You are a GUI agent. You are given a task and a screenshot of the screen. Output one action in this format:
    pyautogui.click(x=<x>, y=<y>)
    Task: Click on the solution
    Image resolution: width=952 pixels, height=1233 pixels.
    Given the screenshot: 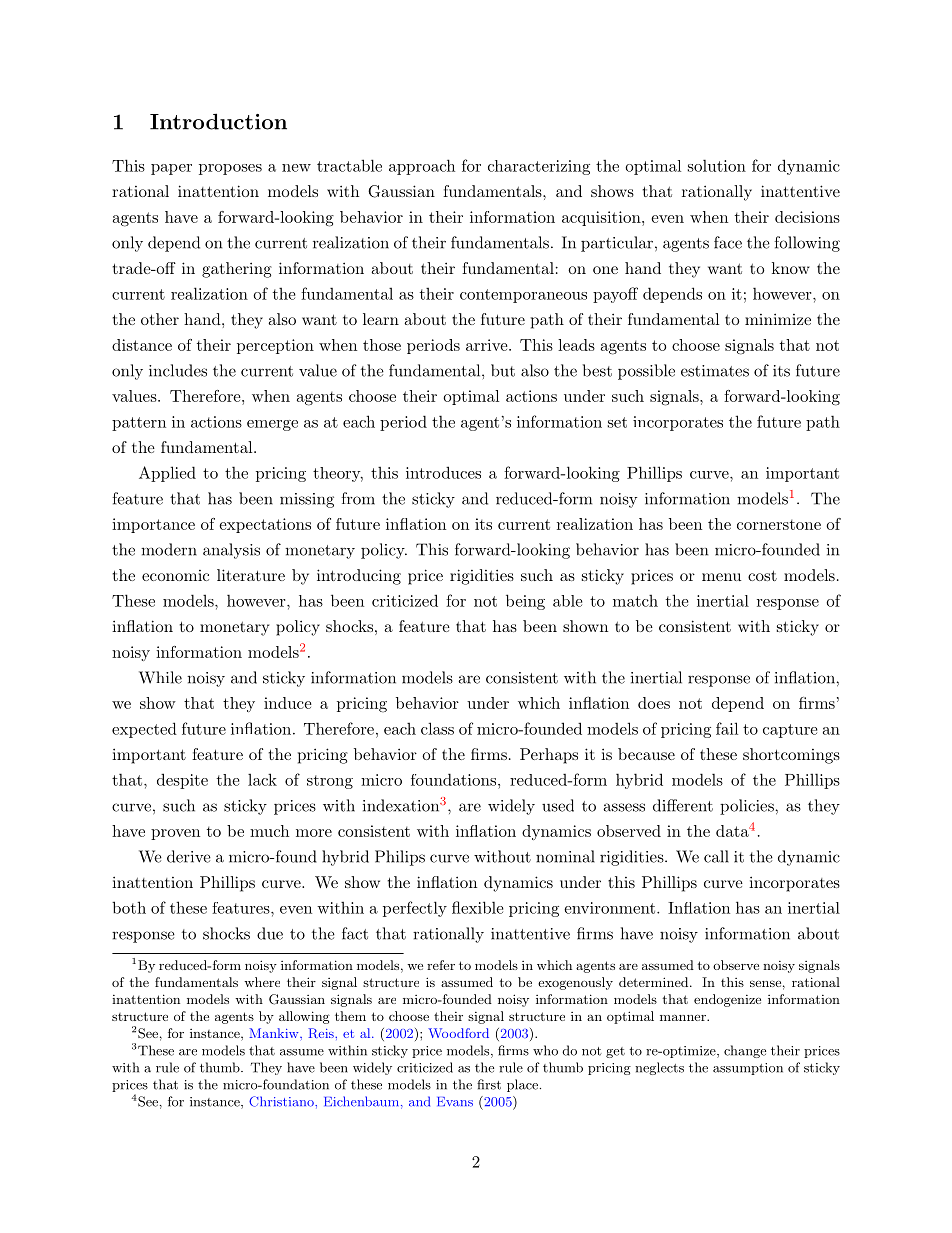 What is the action you would take?
    pyautogui.click(x=717, y=165)
